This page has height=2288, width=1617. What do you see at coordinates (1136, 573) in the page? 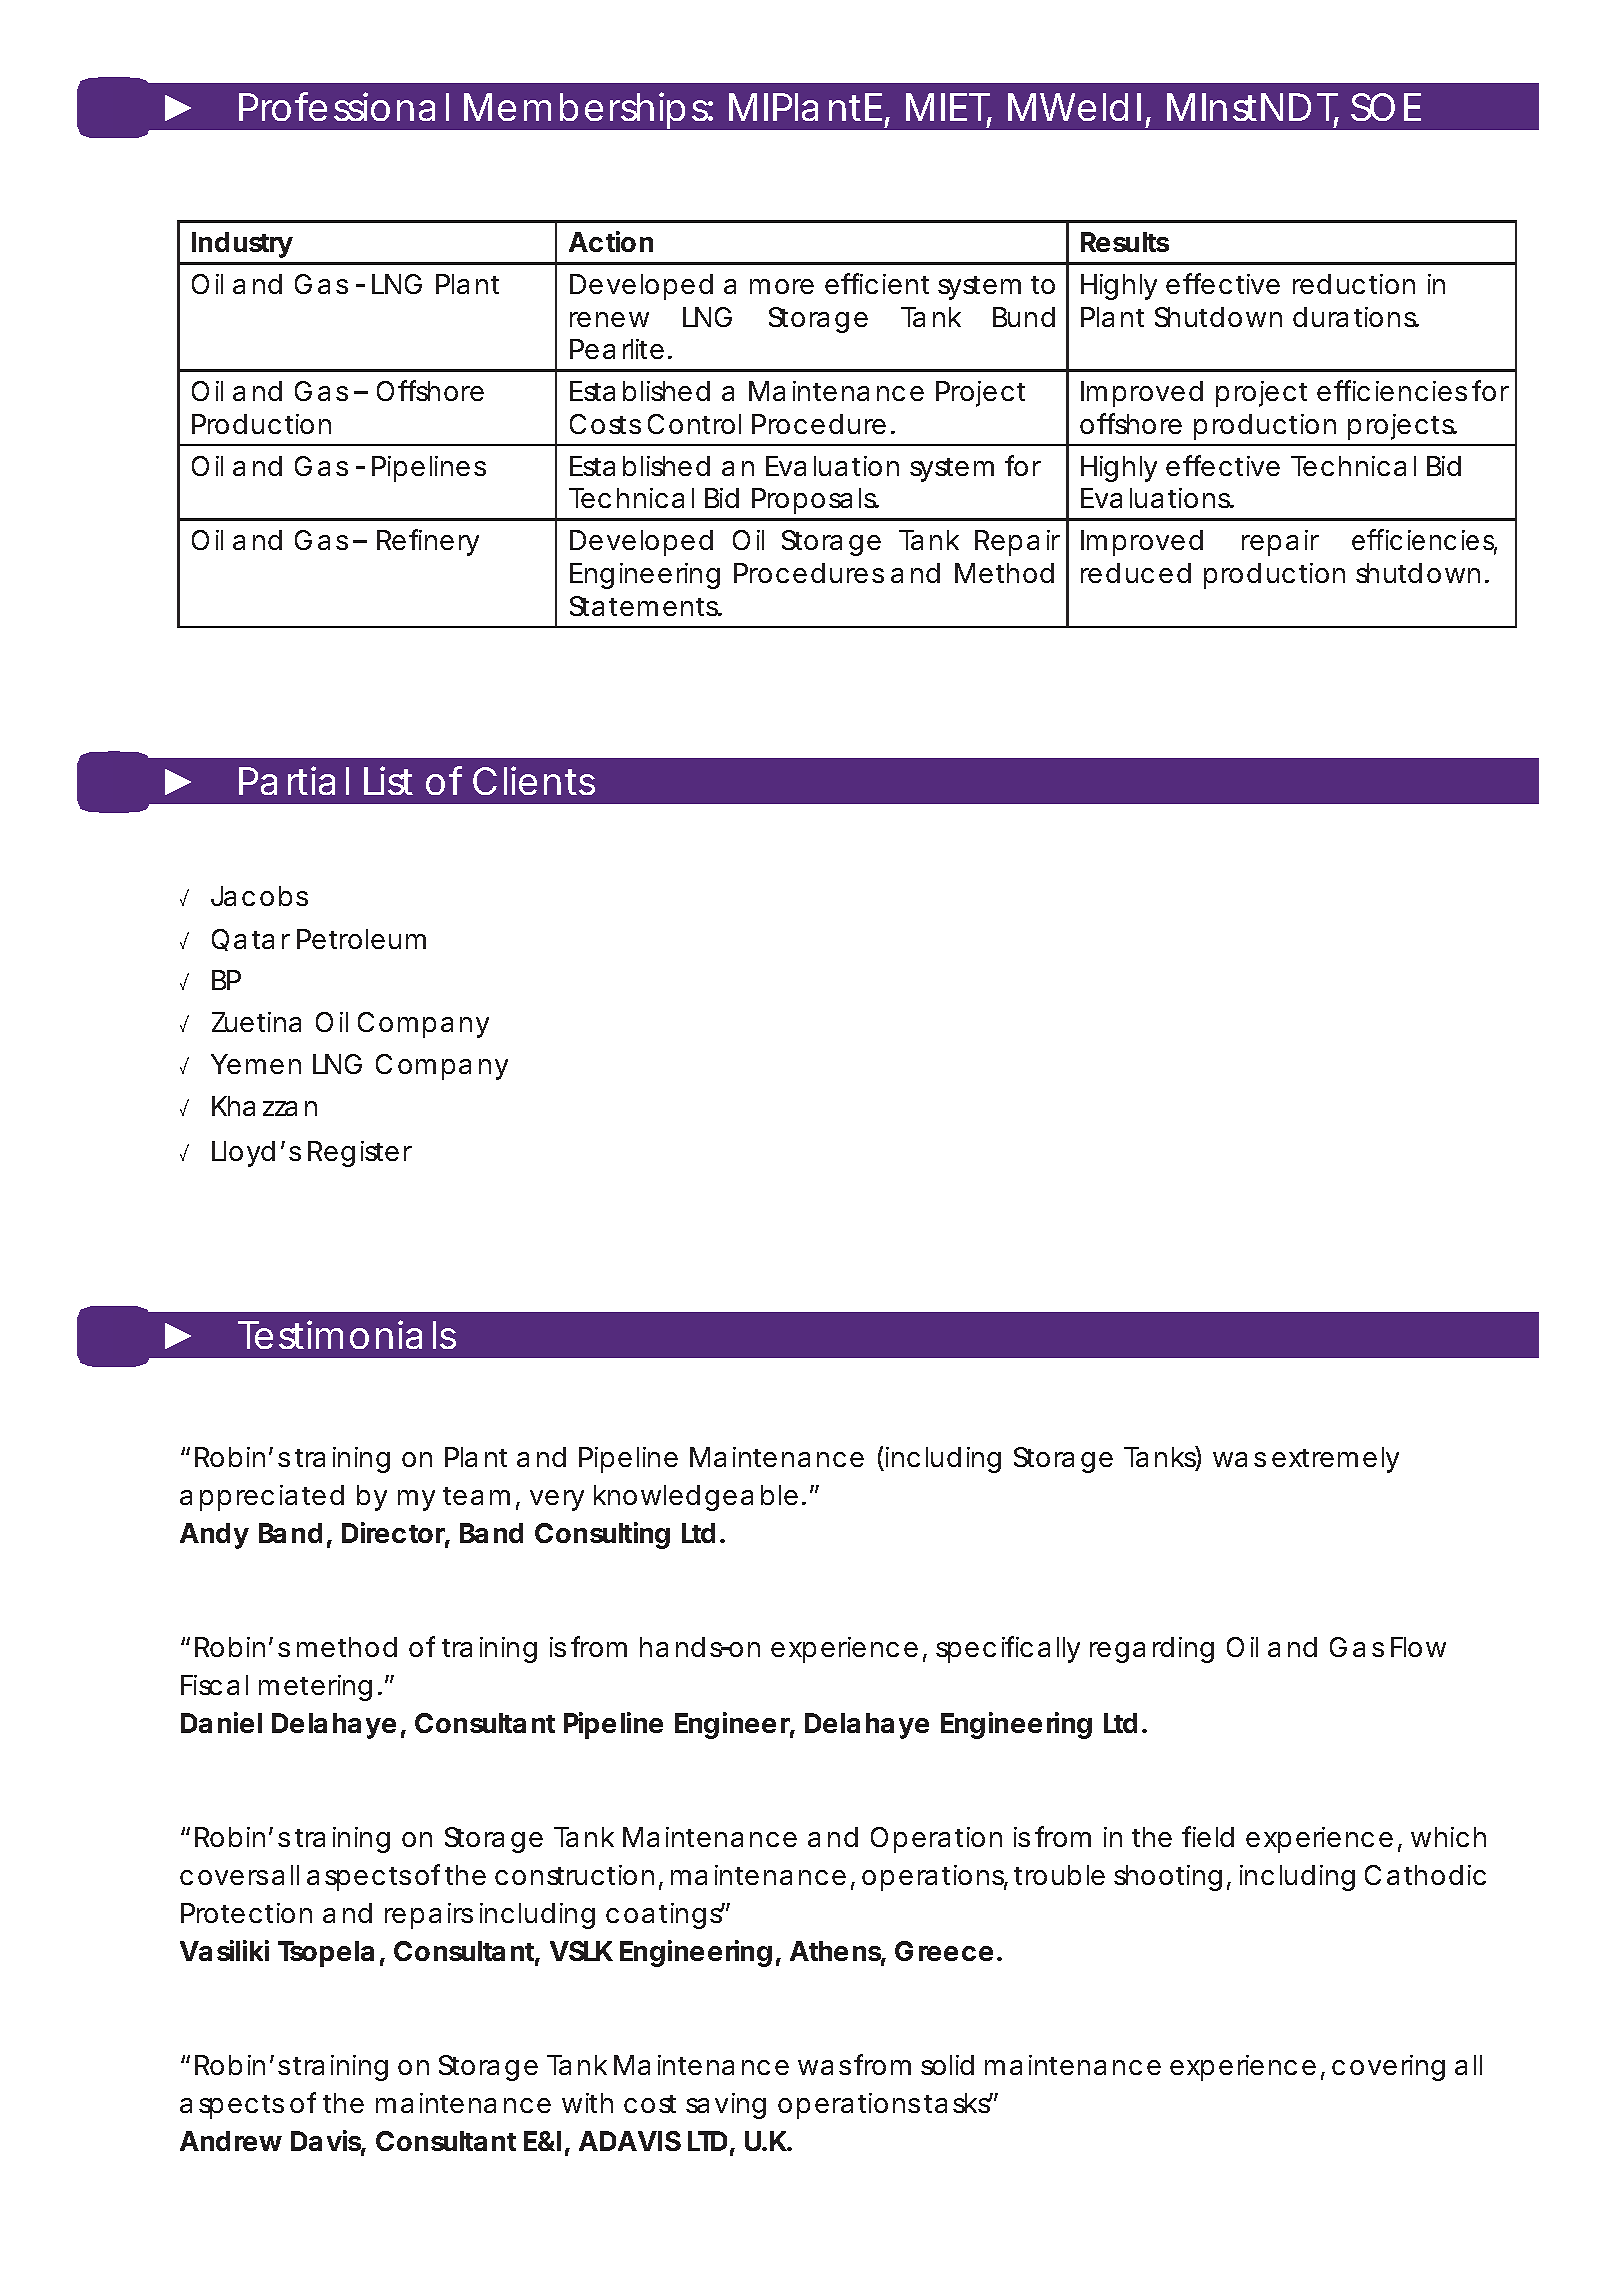
I see `reduced` at bounding box center [1136, 573].
